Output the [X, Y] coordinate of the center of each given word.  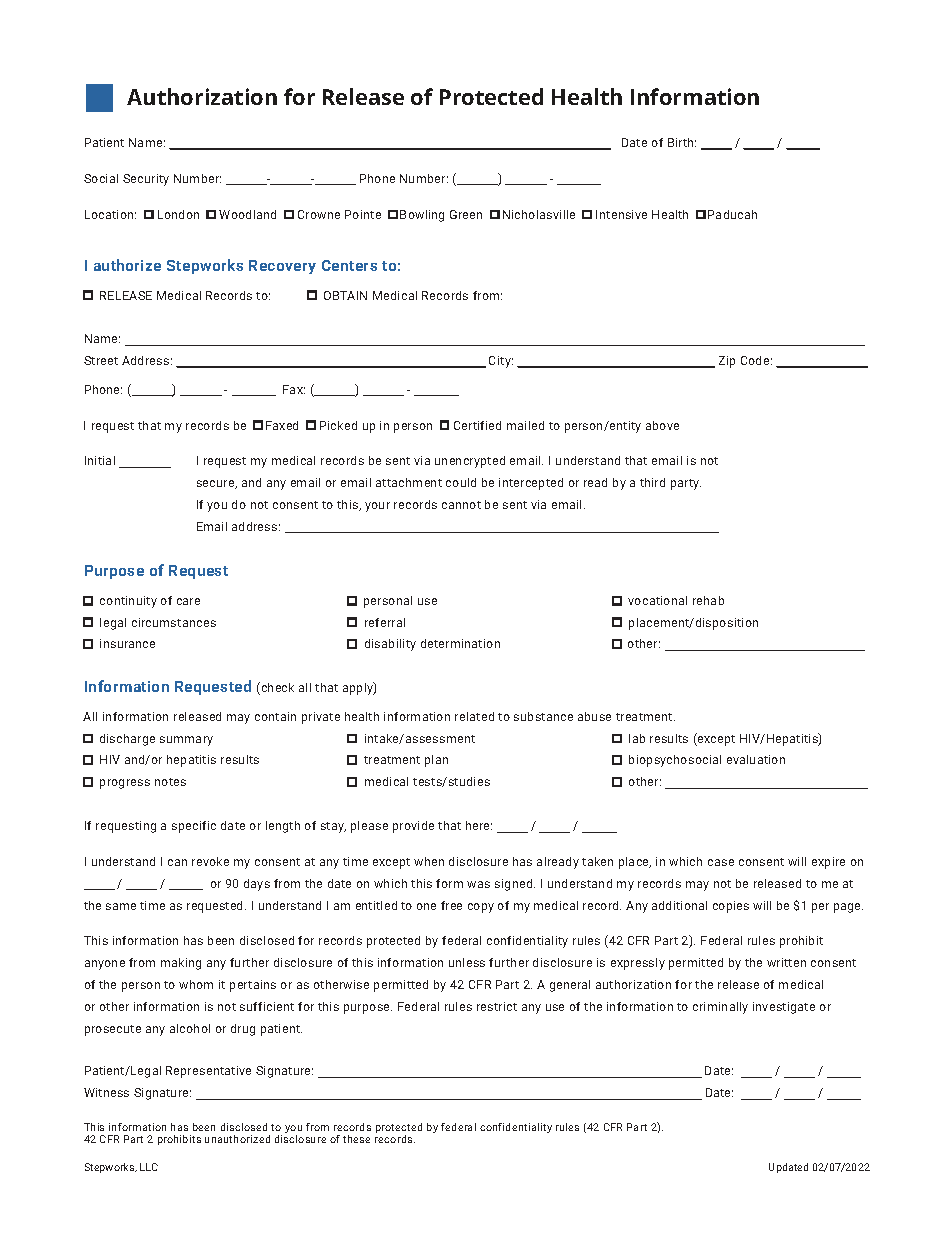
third [652, 482]
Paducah [732, 214]
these [356, 1139]
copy [481, 908]
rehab [708, 600]
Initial [100, 460]
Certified [477, 425]
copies [731, 907]
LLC [149, 1167]
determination [460, 643]
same [121, 906]
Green [466, 214]
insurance [127, 643]
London [178, 214]
